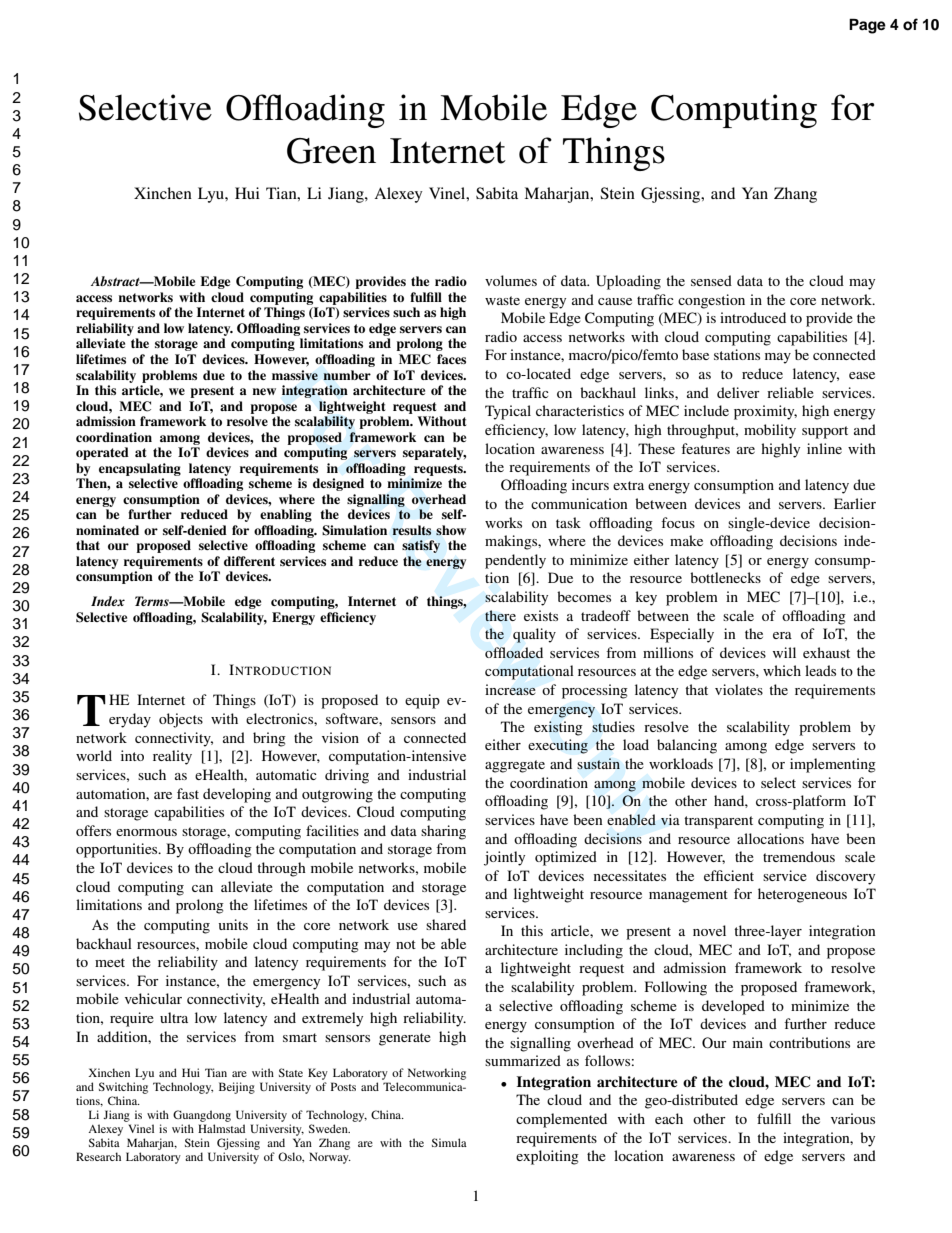 The image size is (952, 1233). I want to click on Guangdong, so click(202, 1116).
